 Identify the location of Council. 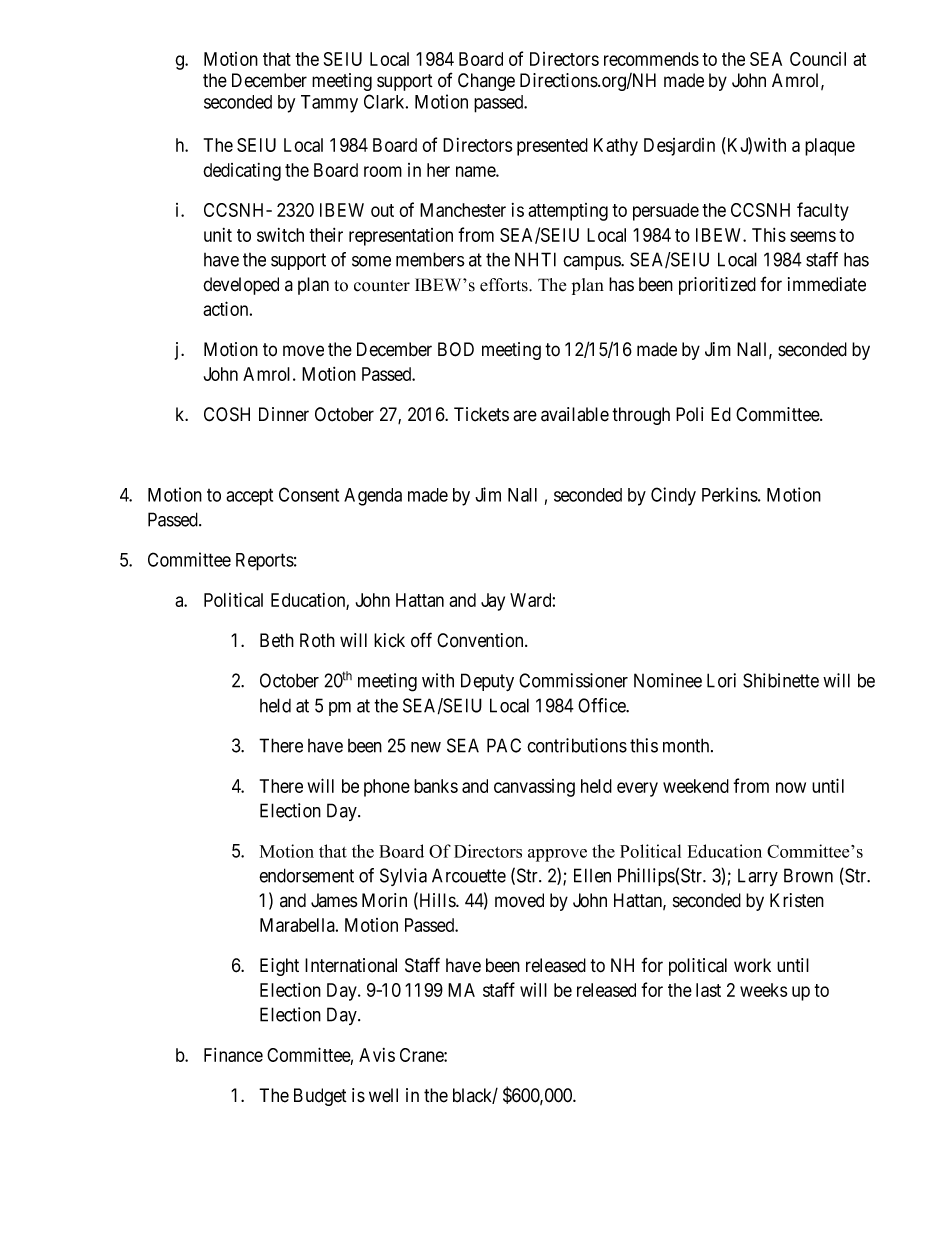
(818, 59).
